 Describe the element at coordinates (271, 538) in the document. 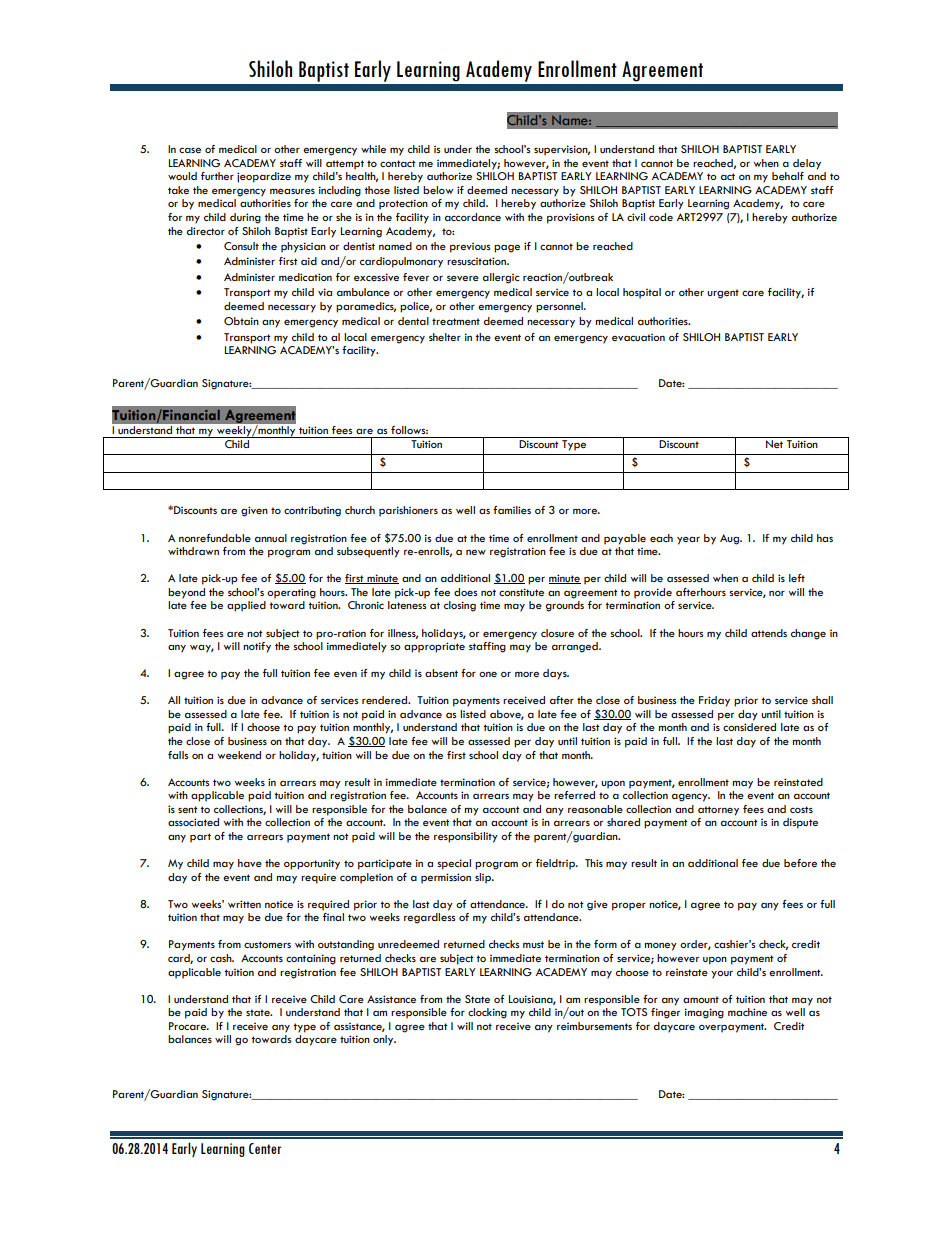

I see `annual` at that location.
